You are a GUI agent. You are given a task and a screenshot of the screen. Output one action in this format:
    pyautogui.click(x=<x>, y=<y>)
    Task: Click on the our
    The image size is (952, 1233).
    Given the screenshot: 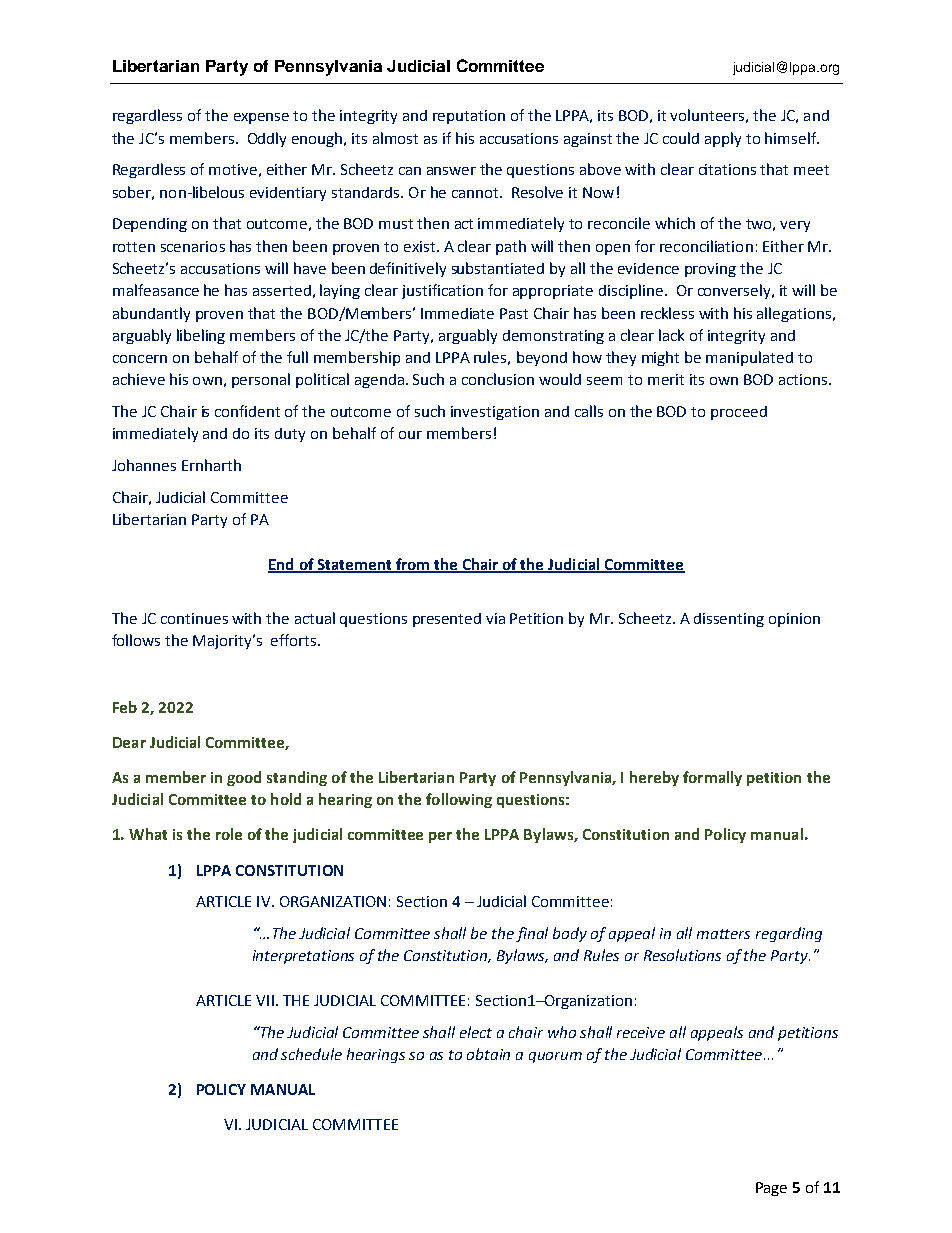 What is the action you would take?
    pyautogui.click(x=410, y=435)
